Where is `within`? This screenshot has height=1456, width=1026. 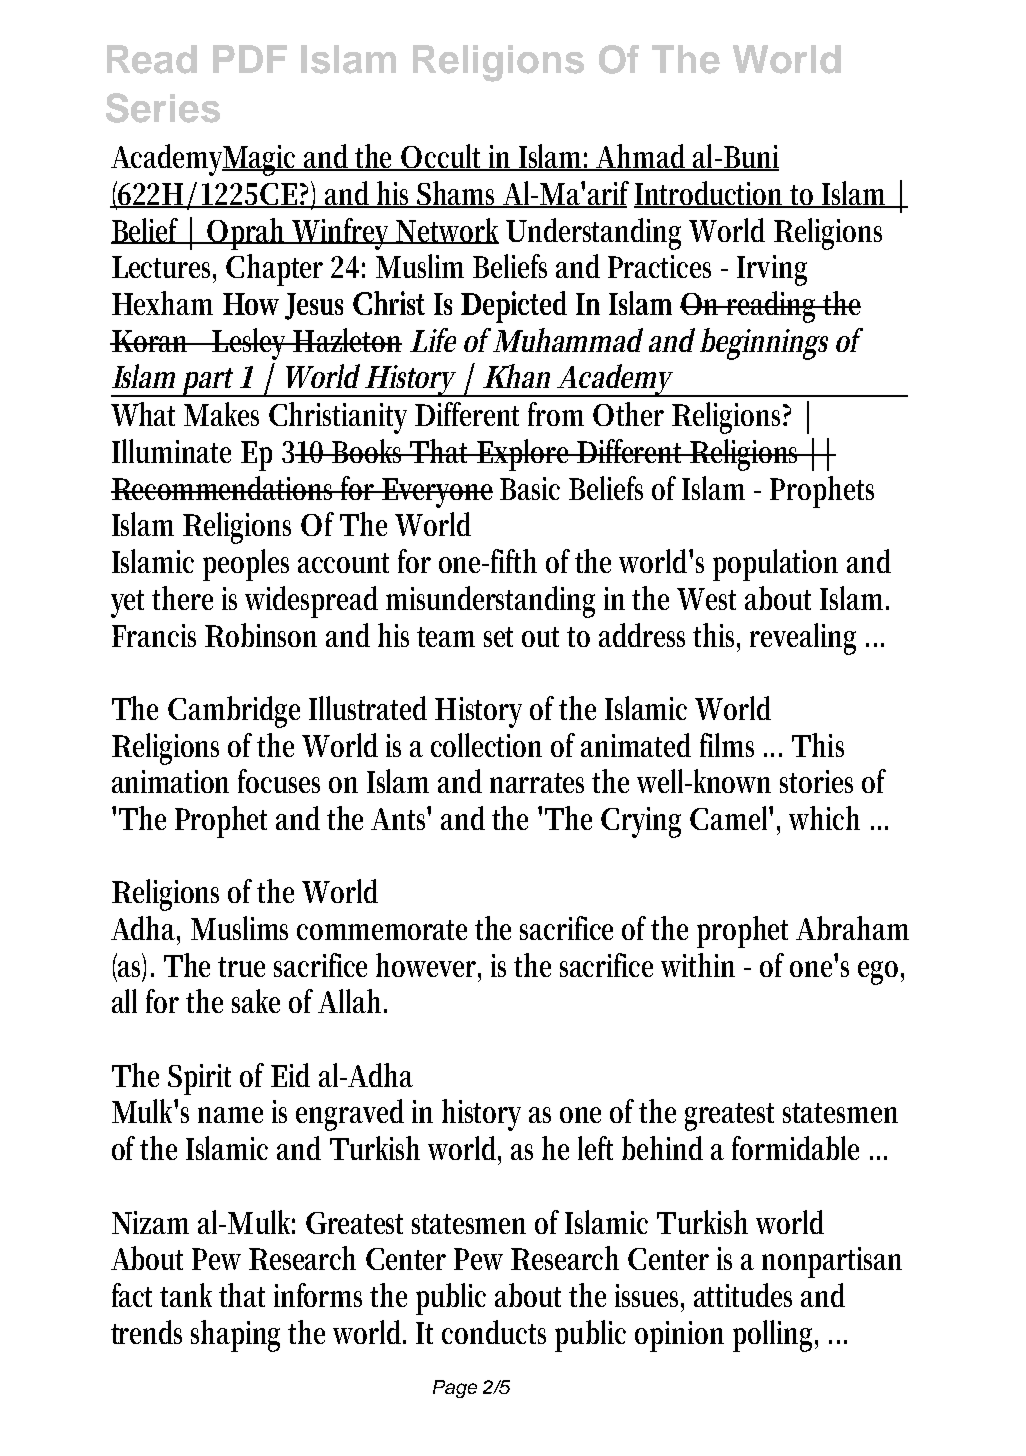 within is located at coordinates (698, 965).
